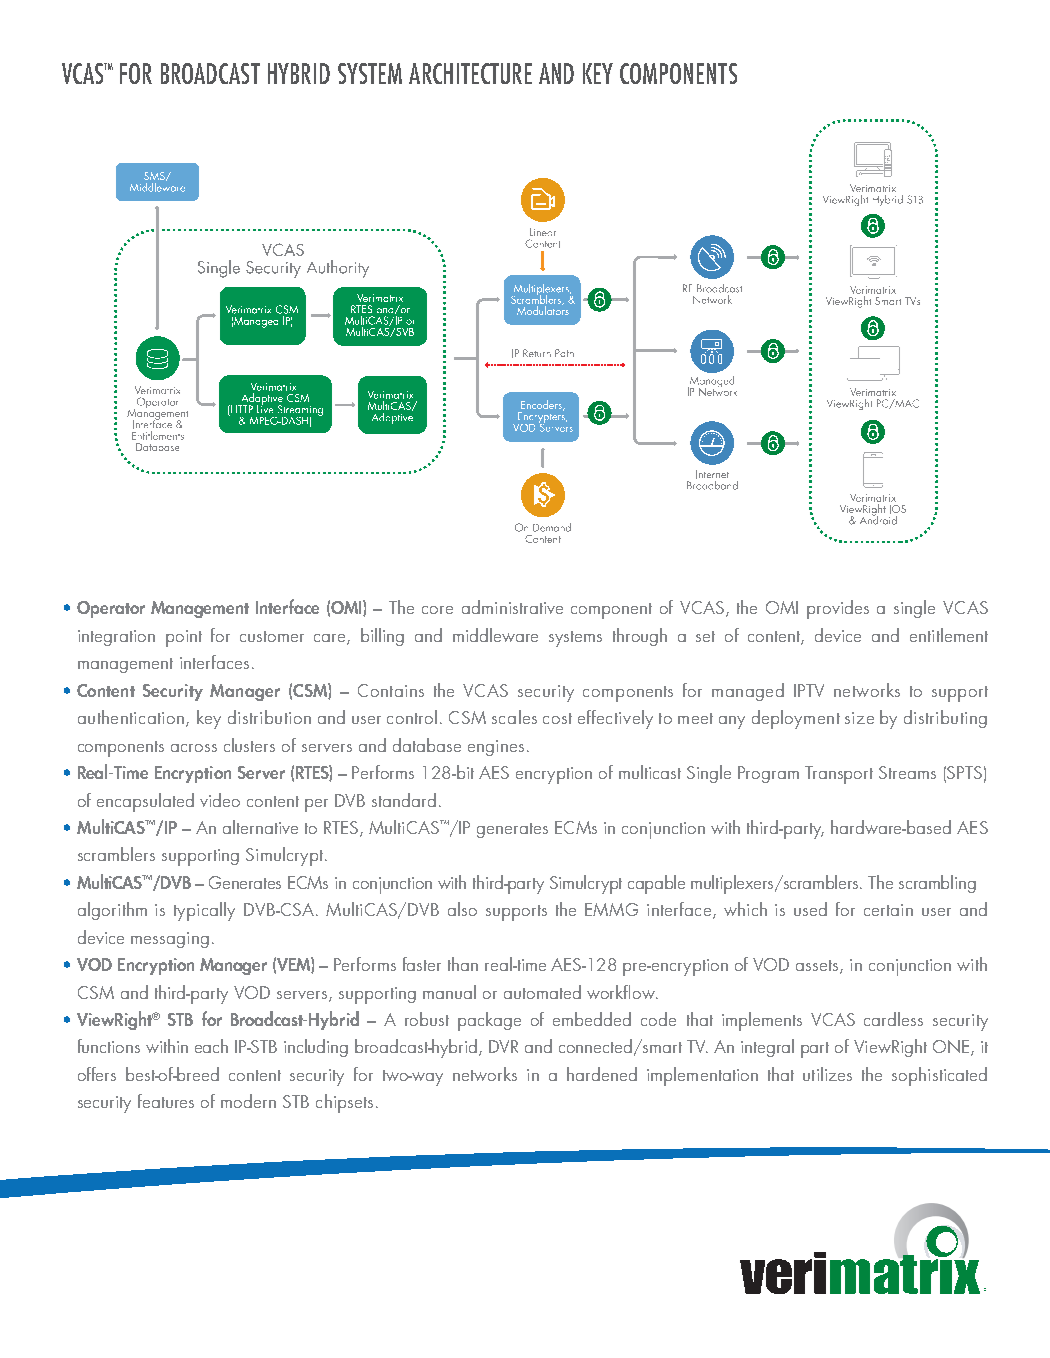  Describe the element at coordinates (111, 609) in the page. I see `Operator` at that location.
